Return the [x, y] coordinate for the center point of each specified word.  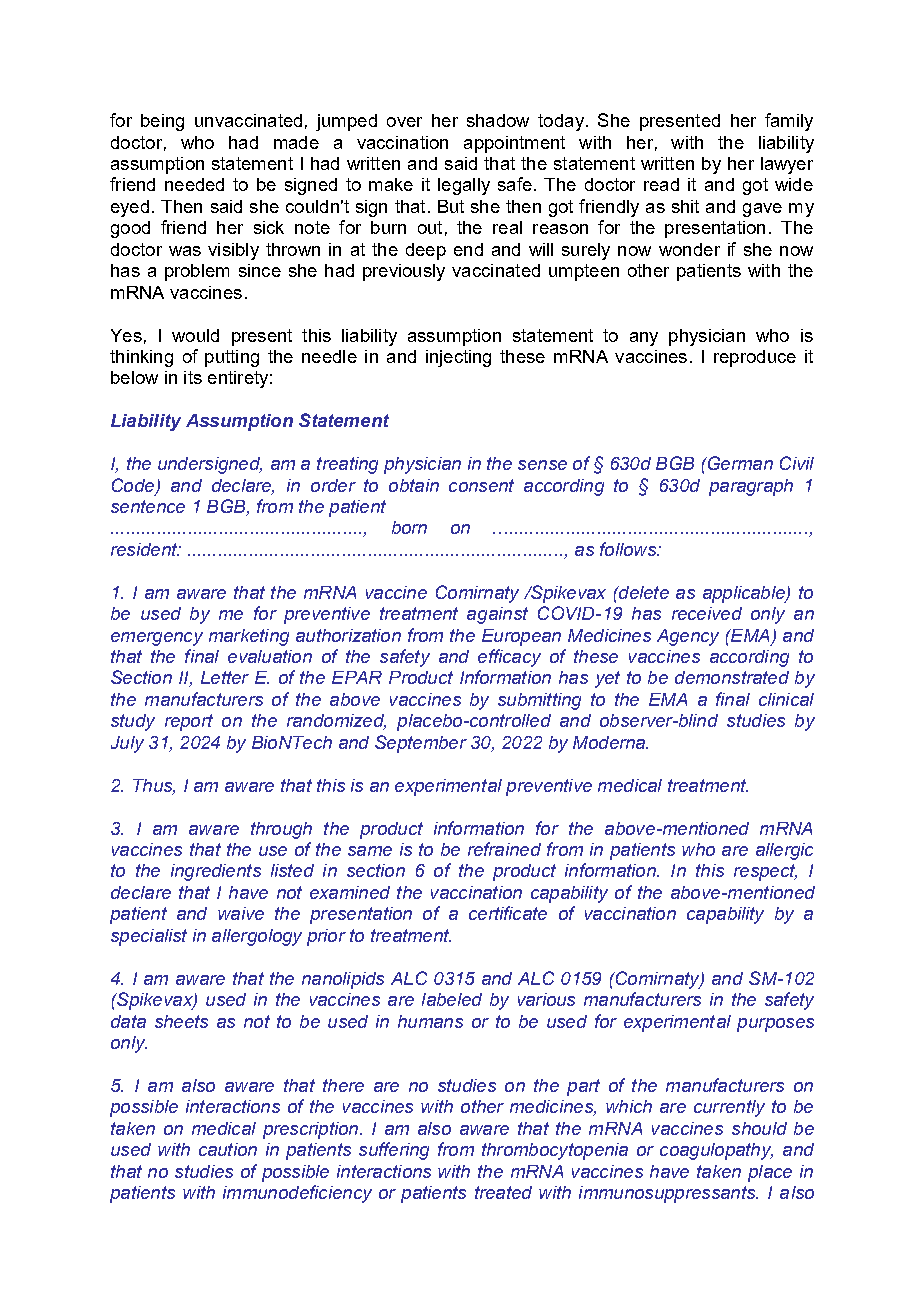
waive [241, 913]
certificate [508, 913]
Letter [225, 677]
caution [228, 1149]
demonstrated [732, 677]
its [193, 377]
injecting [458, 358]
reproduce [755, 358]
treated [503, 1192]
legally [464, 186]
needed [194, 184]
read [661, 184]
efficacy [509, 658]
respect [765, 872]
